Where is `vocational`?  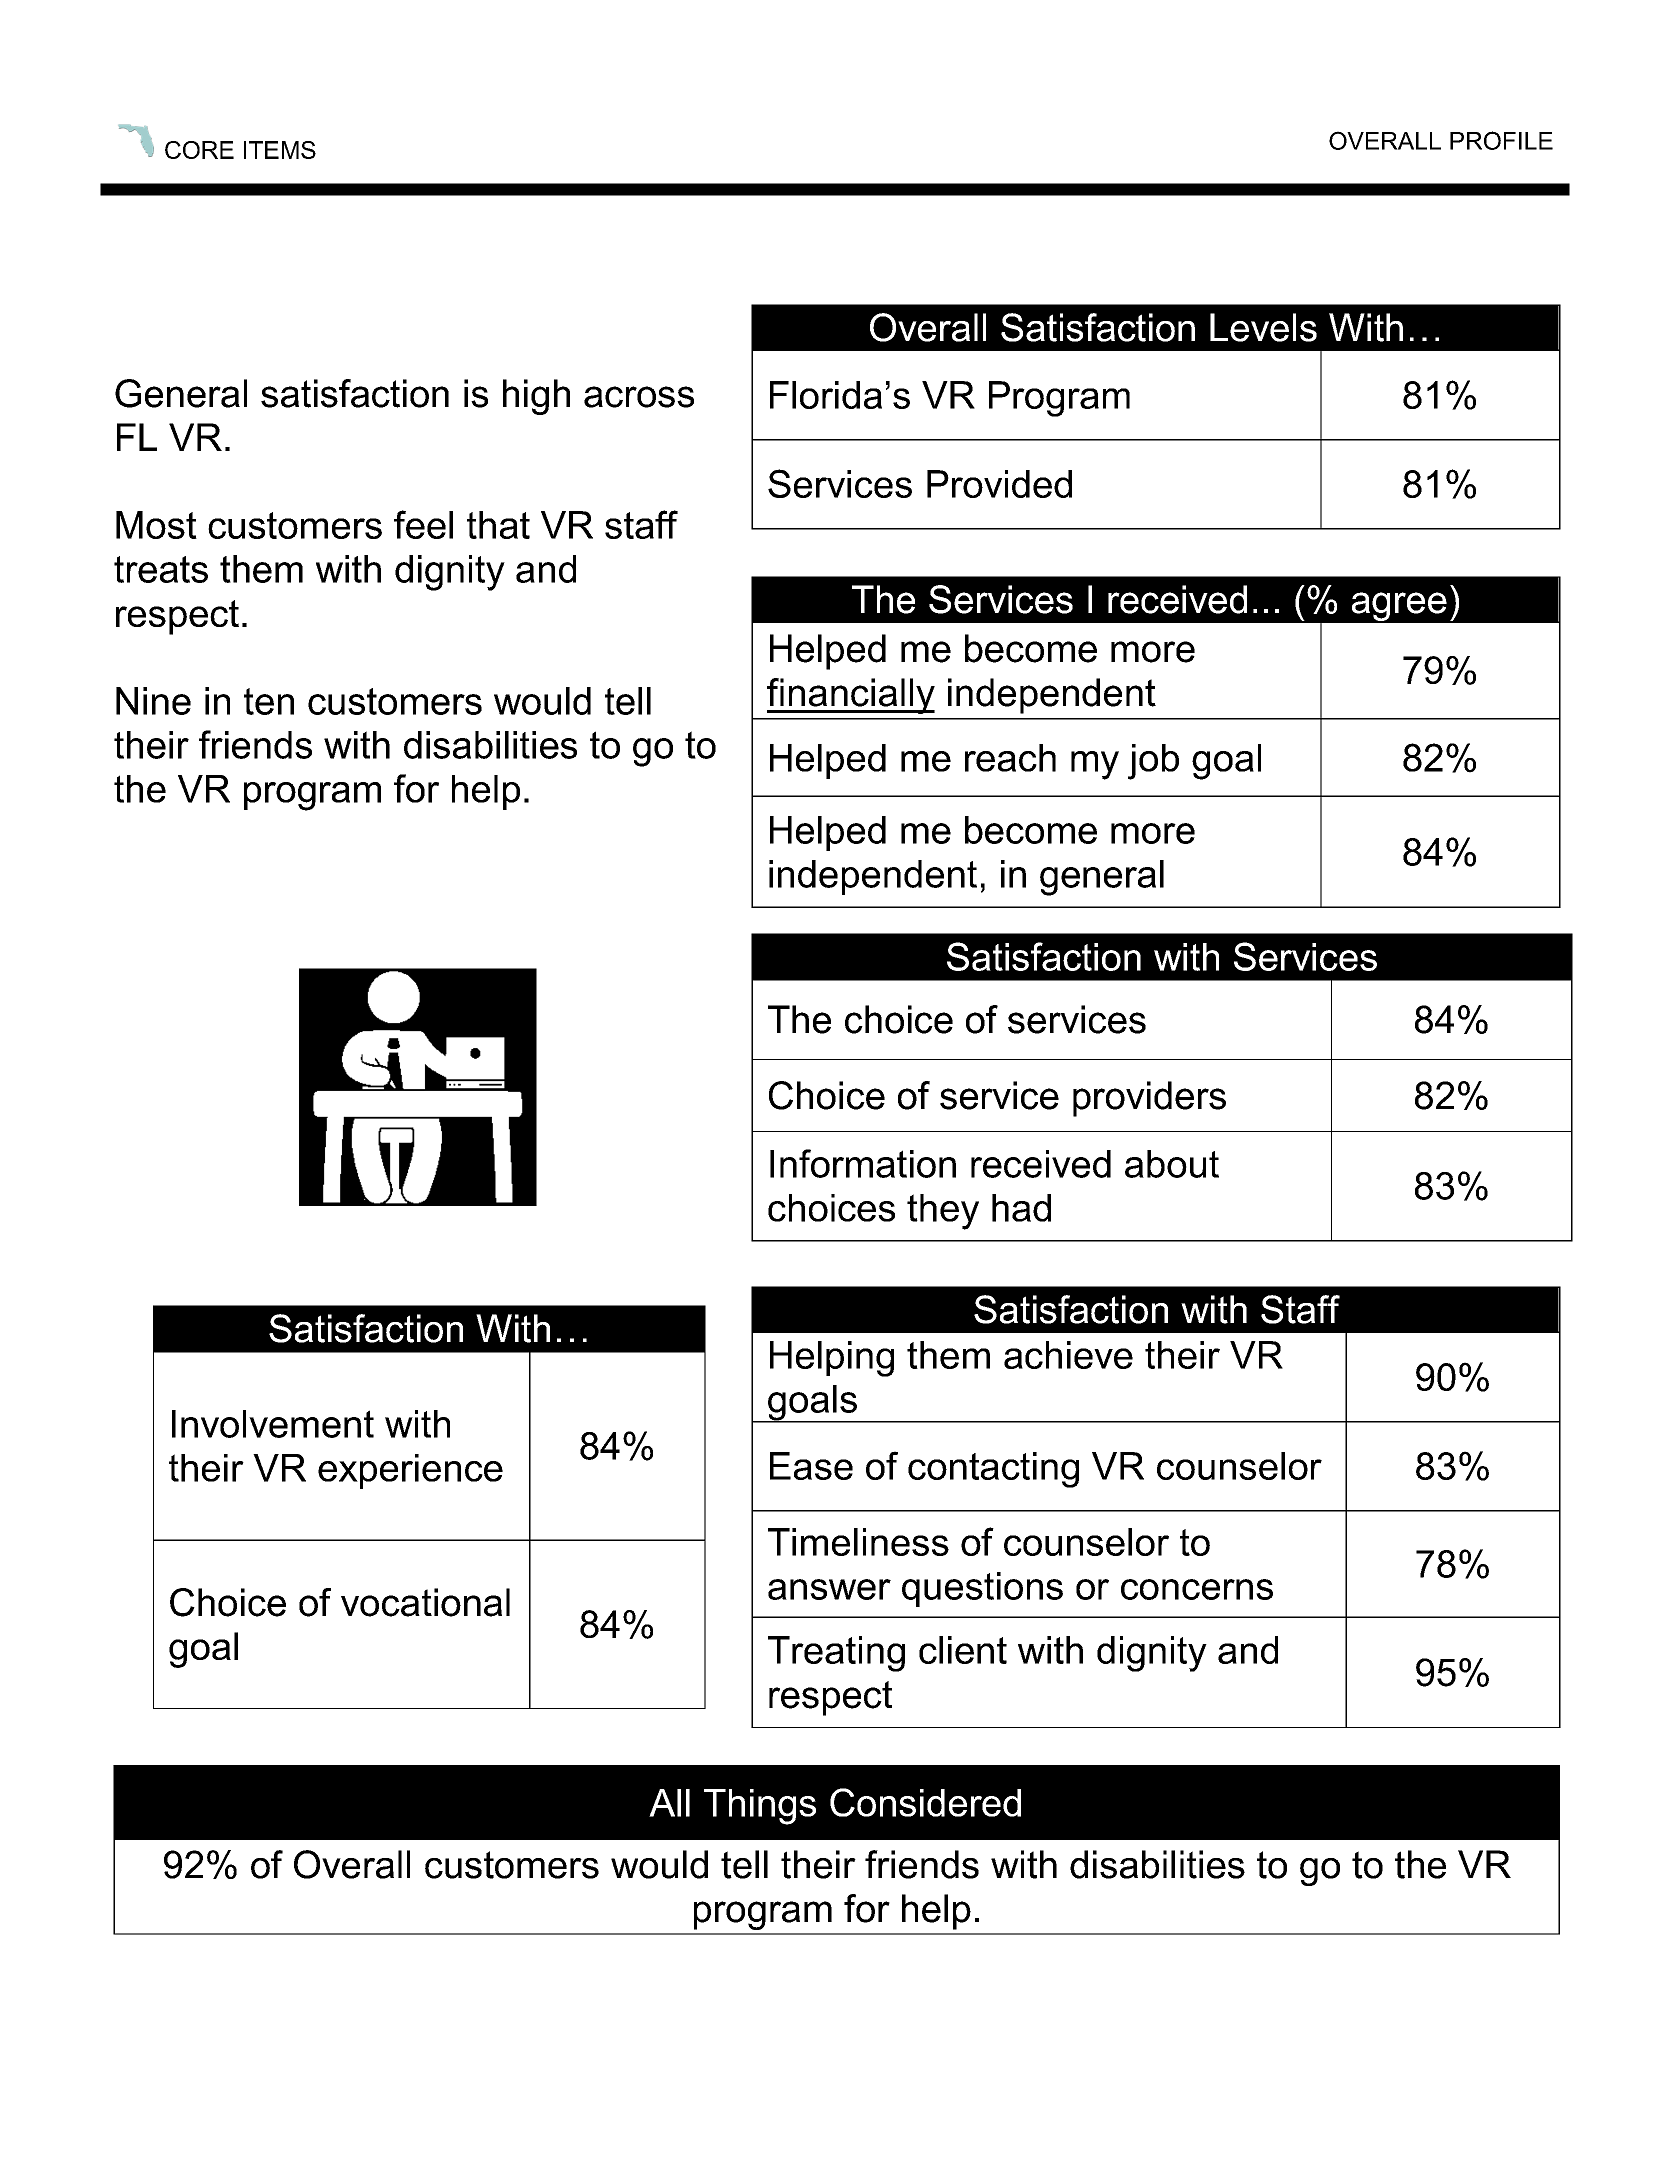
vocational is located at coordinates (425, 1602).
